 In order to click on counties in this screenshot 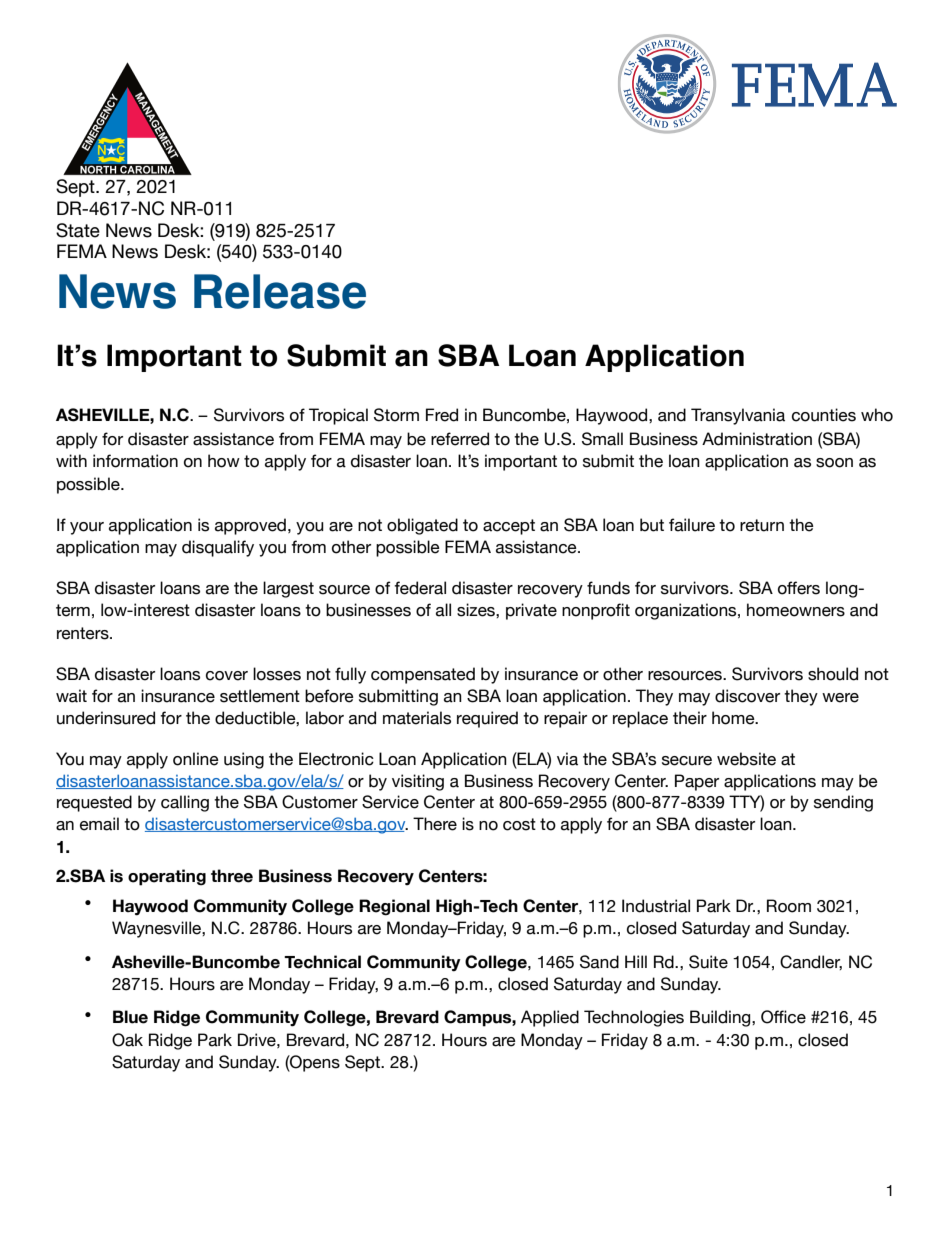, I will do `click(824, 415)`.
